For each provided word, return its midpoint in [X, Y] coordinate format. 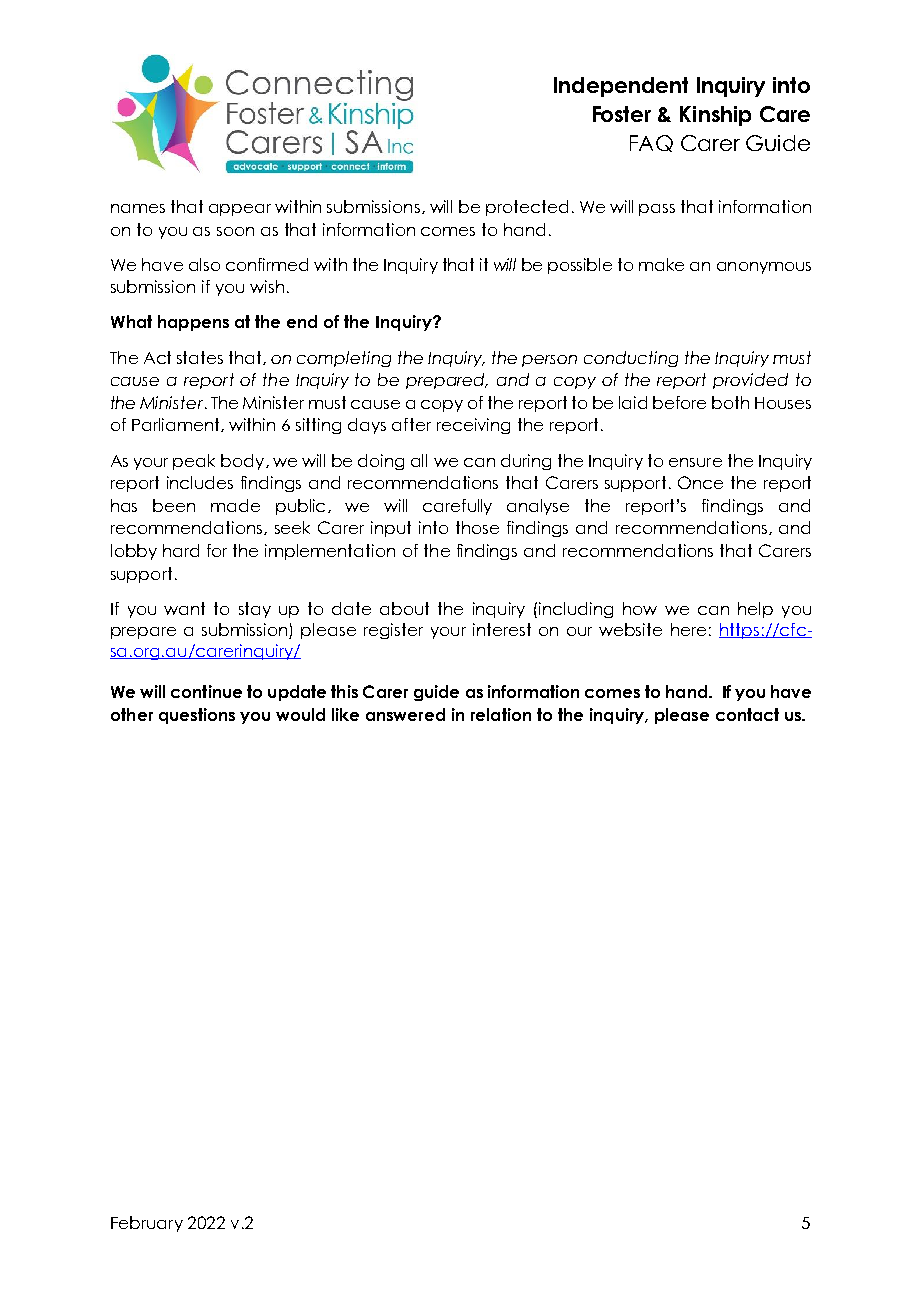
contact [747, 714]
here [688, 629]
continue [206, 691]
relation [501, 714]
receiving [473, 426]
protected [527, 208]
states [200, 357]
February [147, 1224]
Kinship [715, 116]
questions [197, 716]
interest [502, 629]
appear [240, 210]
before [679, 402]
